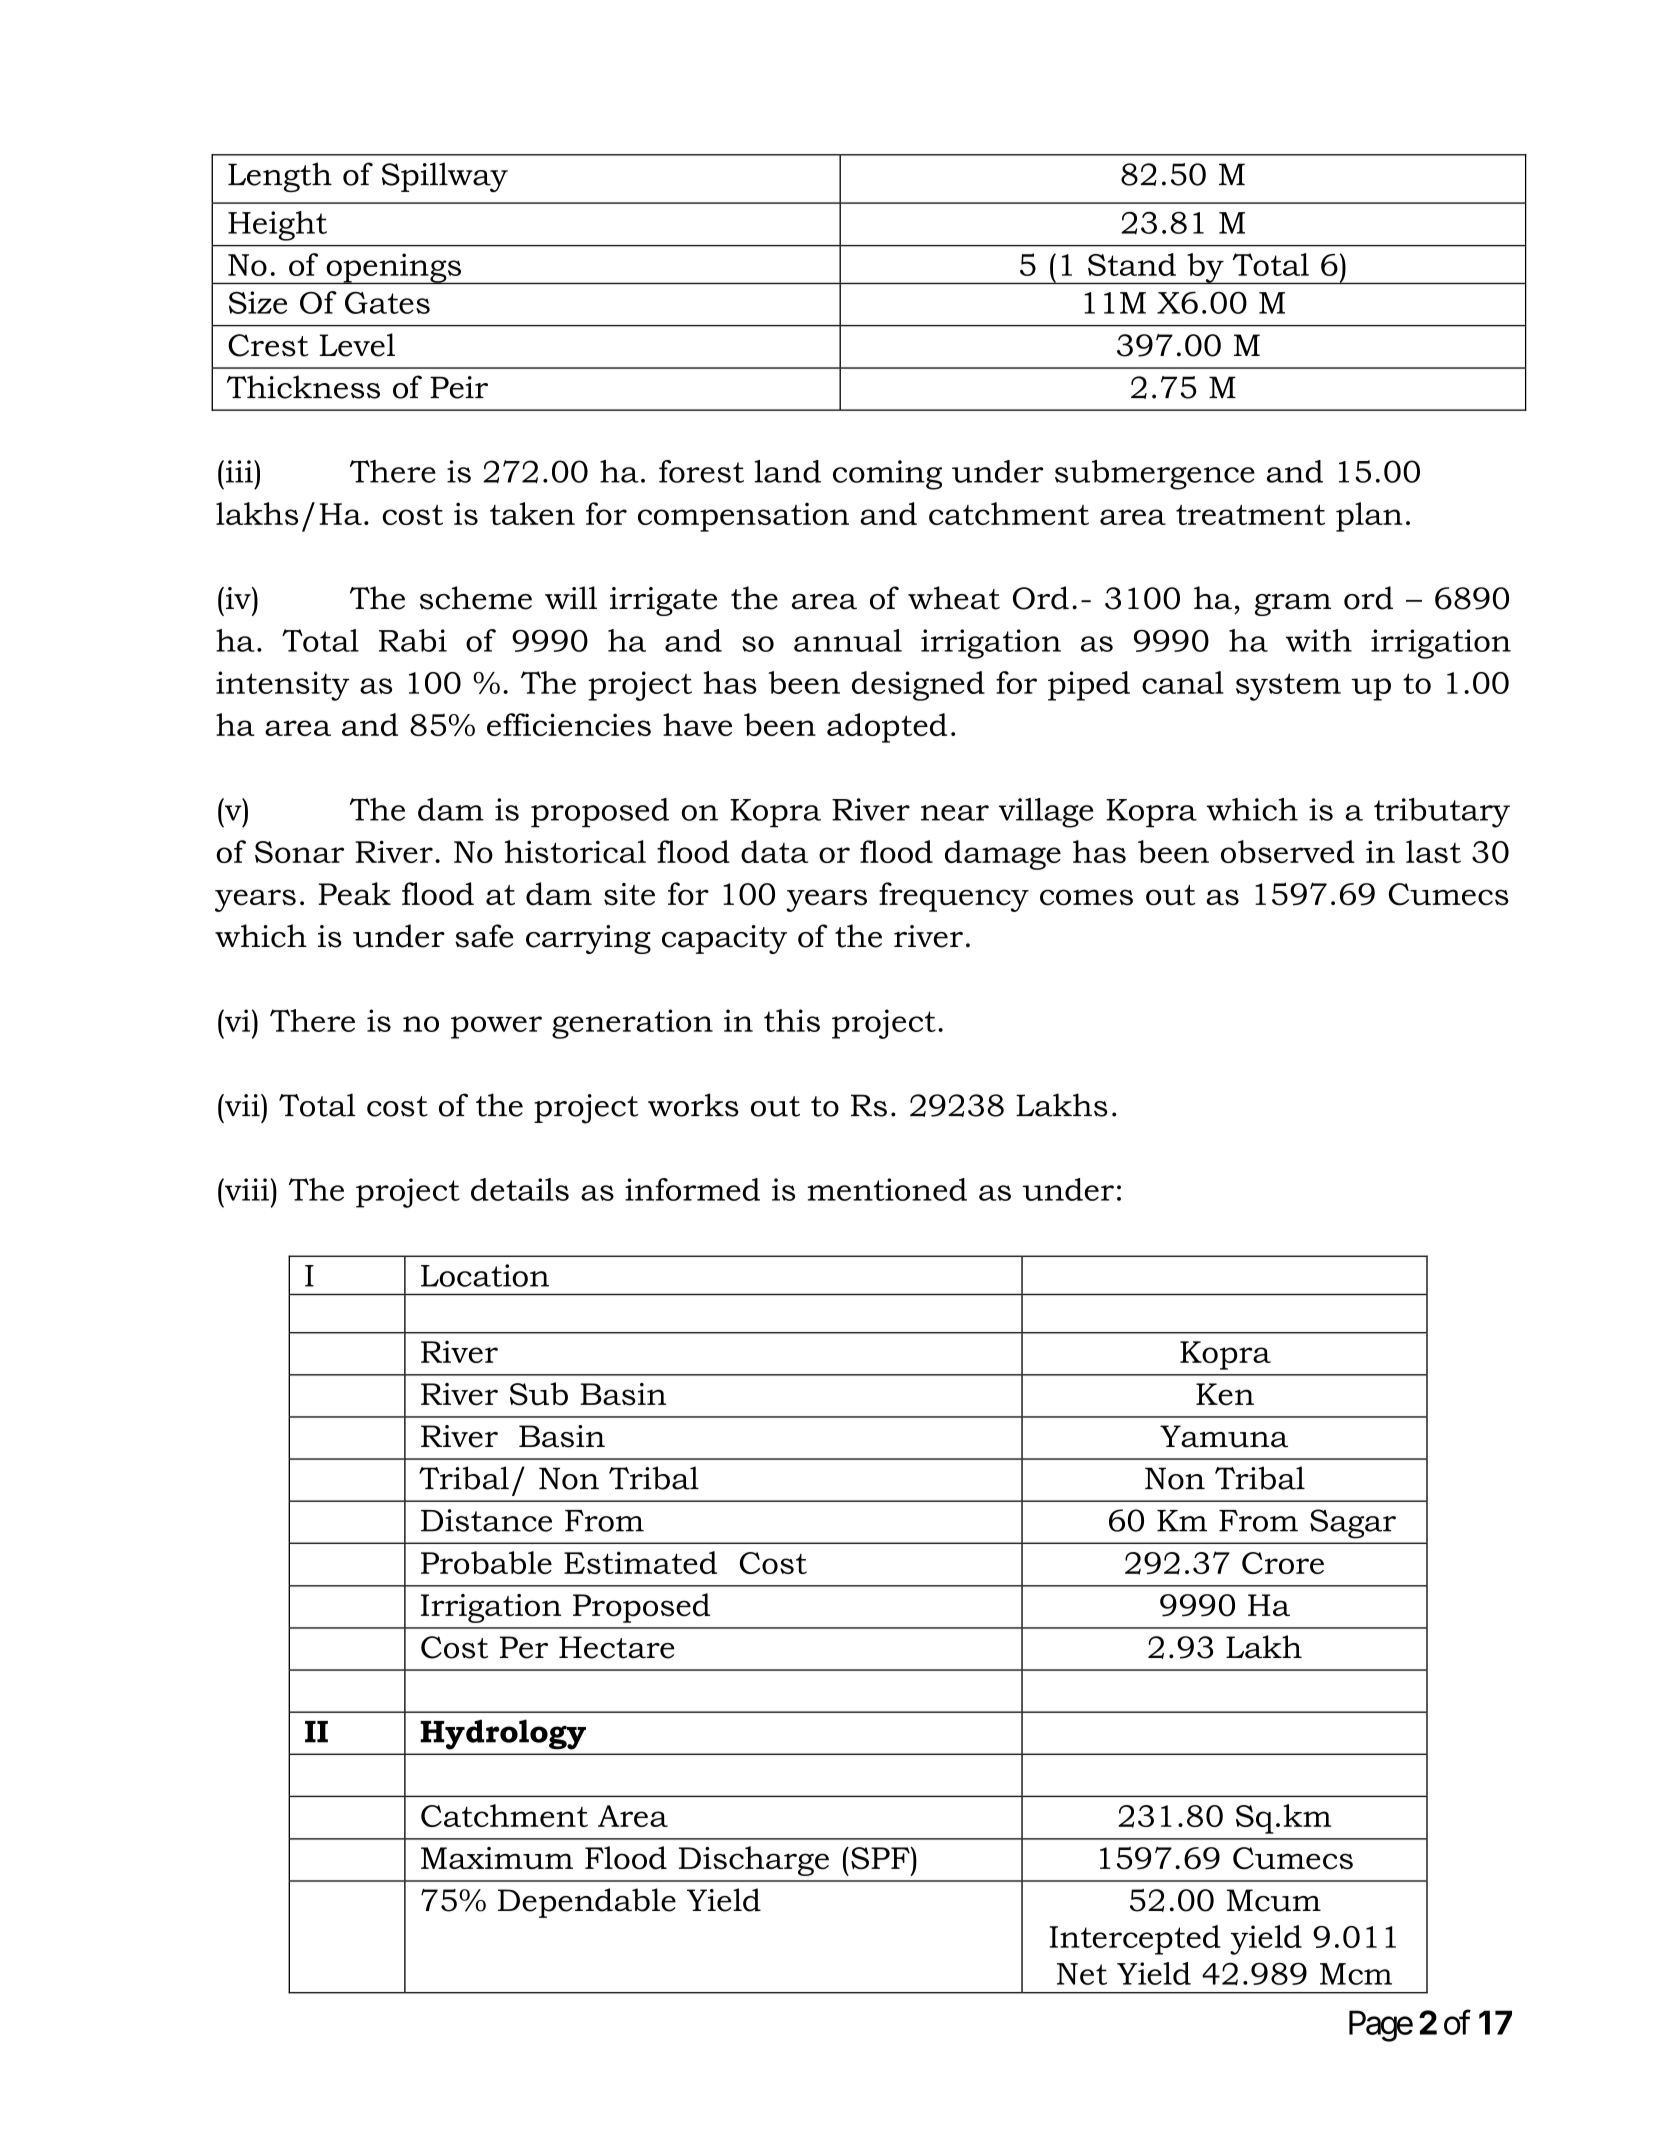 The width and height of the screenshot is (1665, 2155). What do you see at coordinates (299, 852) in the screenshot?
I see `Sonar` at bounding box center [299, 852].
